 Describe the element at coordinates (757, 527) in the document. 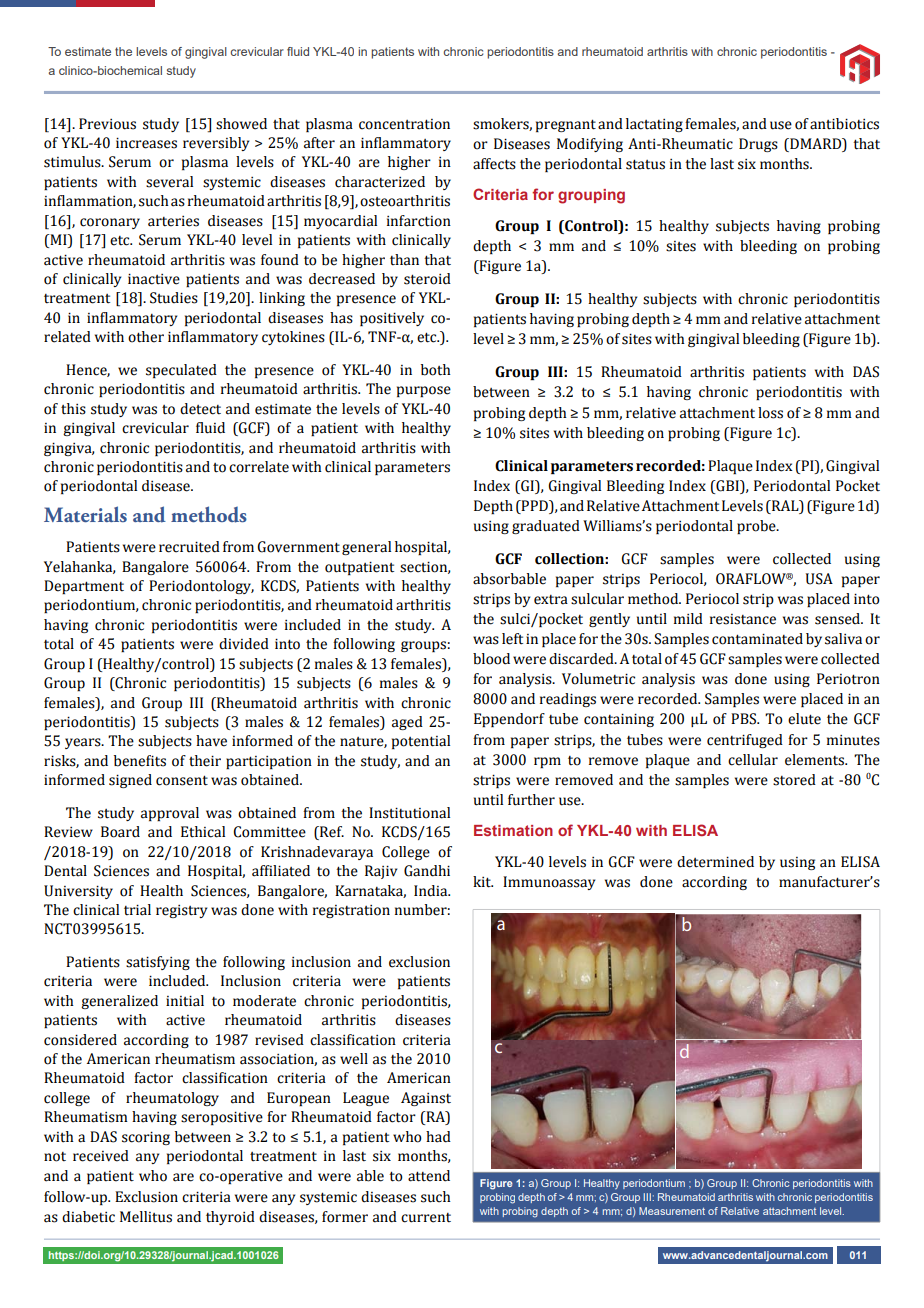

I see `probe` at that location.
